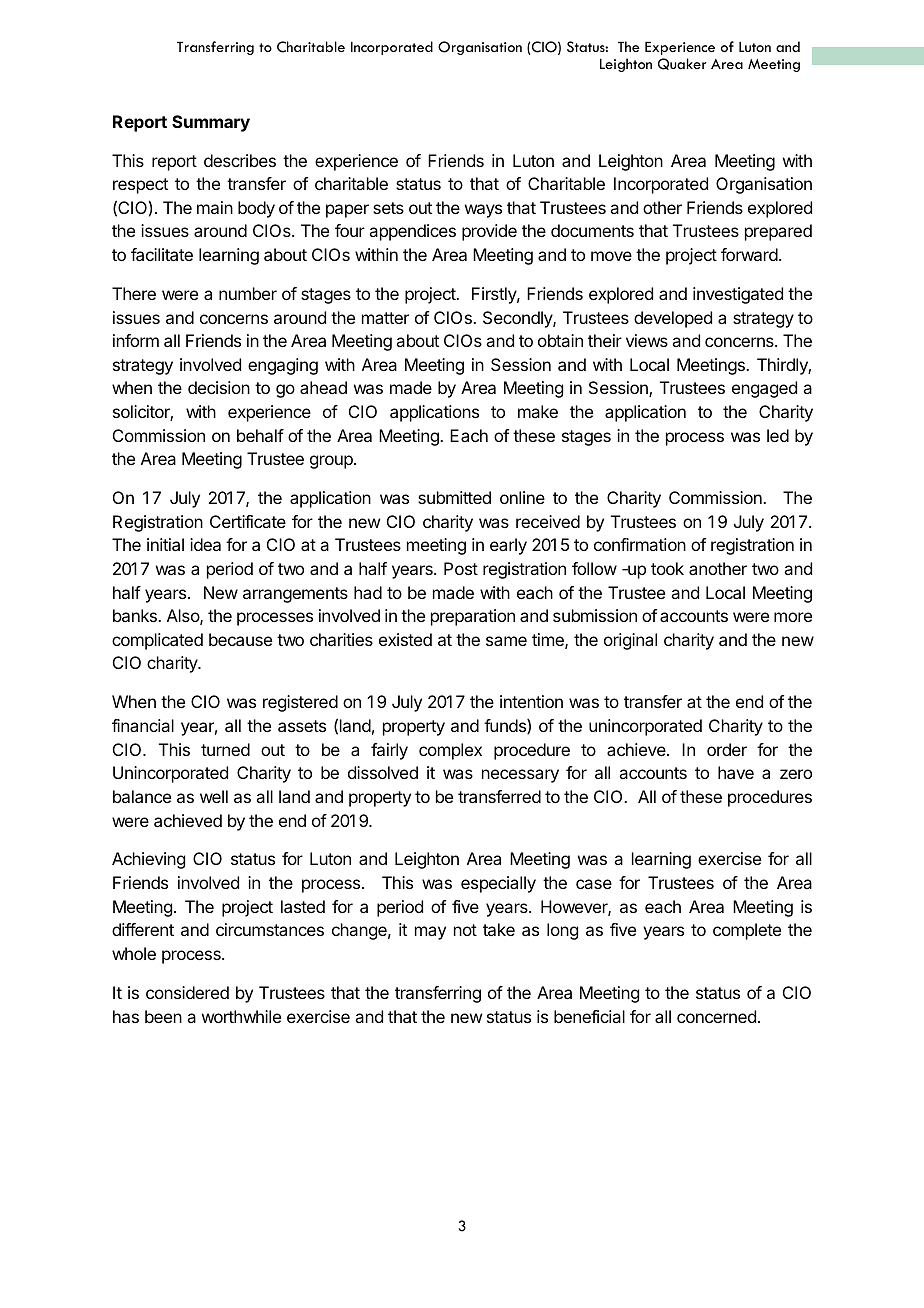 The image size is (924, 1308). What do you see at coordinates (211, 123) in the document?
I see `Summary` at bounding box center [211, 123].
